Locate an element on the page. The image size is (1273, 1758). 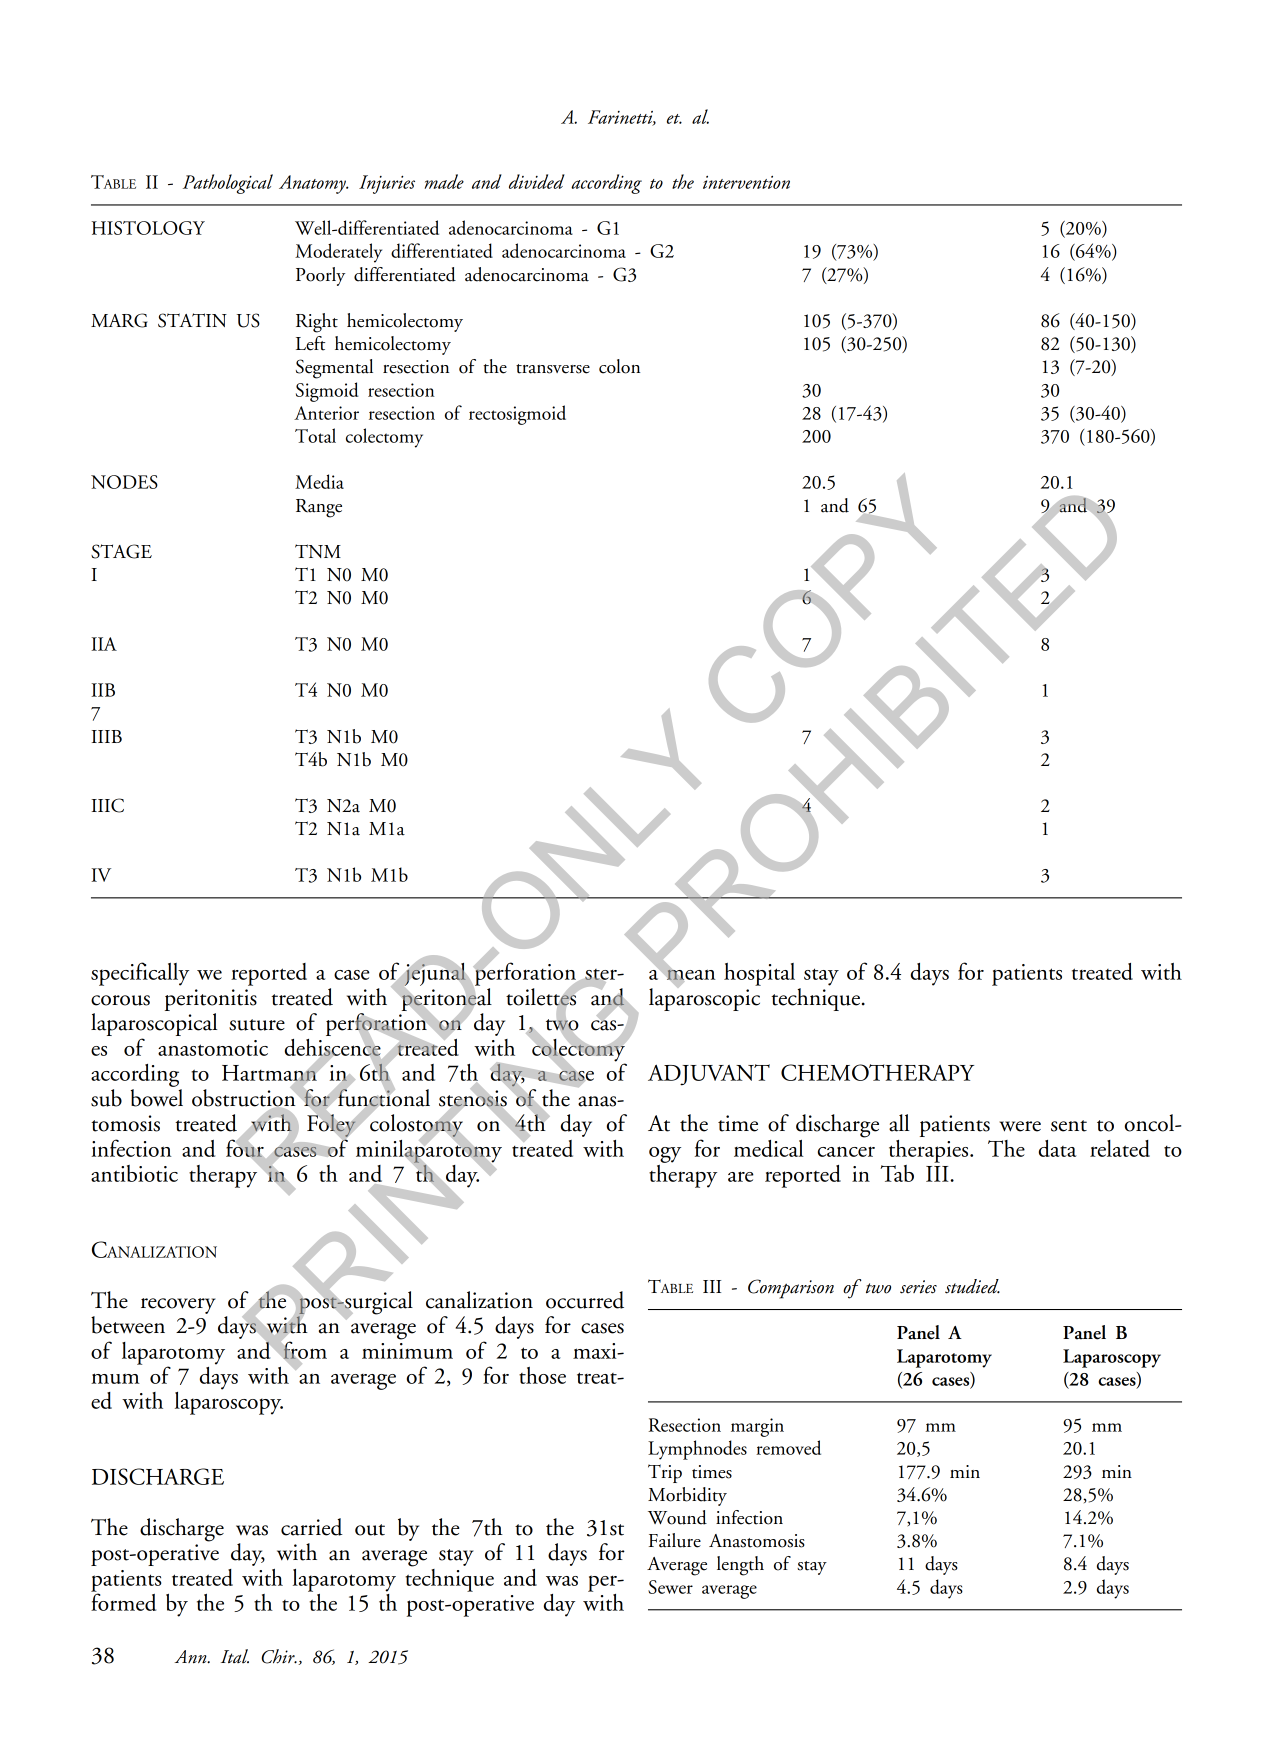
carried is located at coordinates (312, 1527).
